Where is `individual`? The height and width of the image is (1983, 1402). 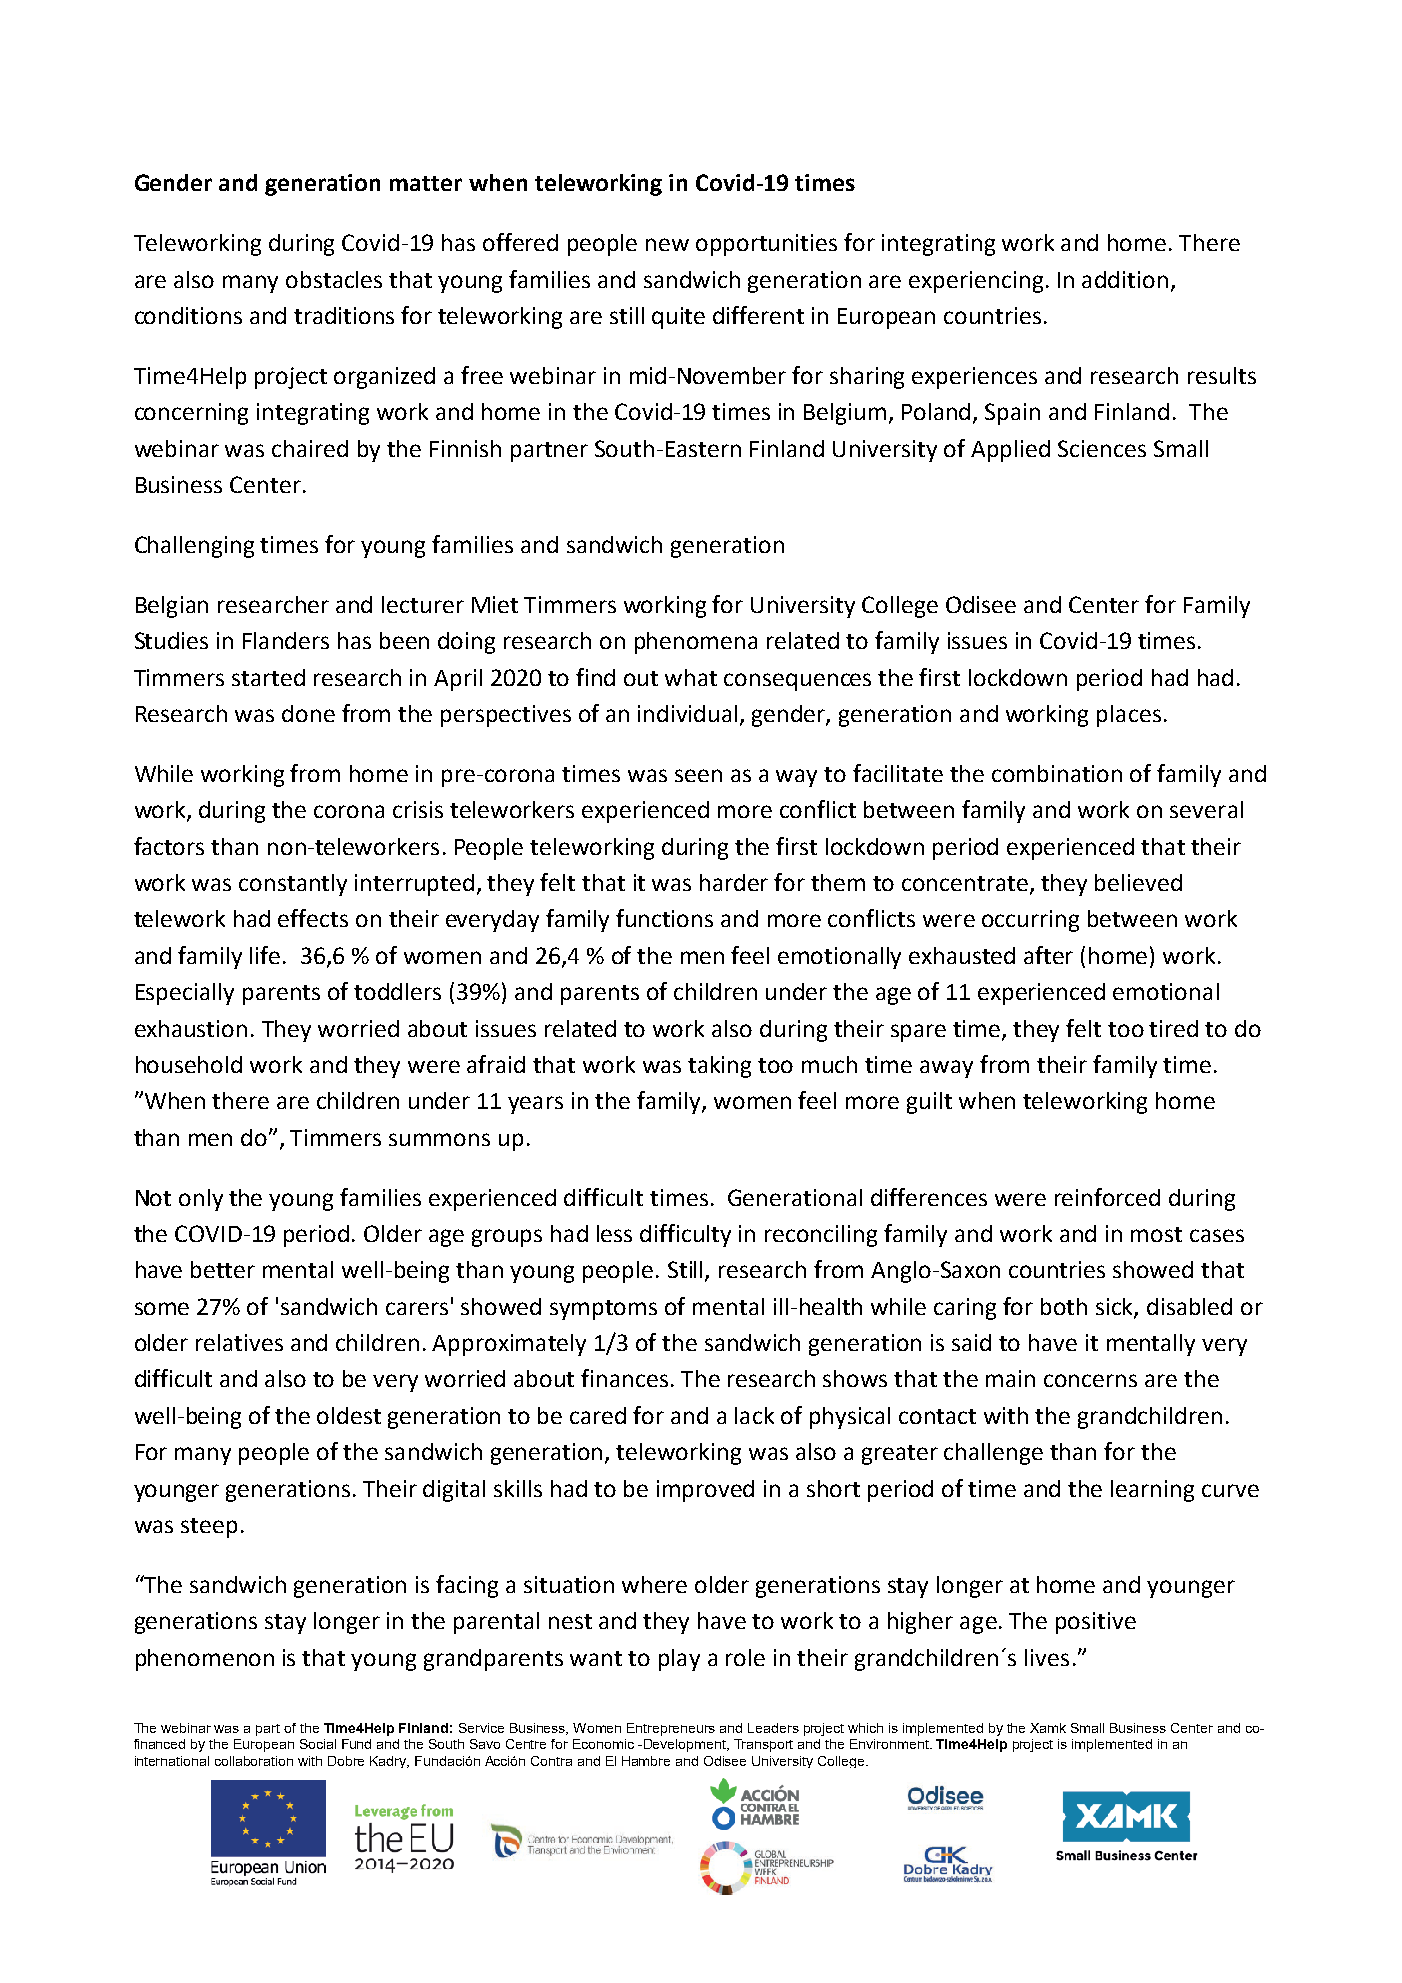 individual is located at coordinates (687, 713).
